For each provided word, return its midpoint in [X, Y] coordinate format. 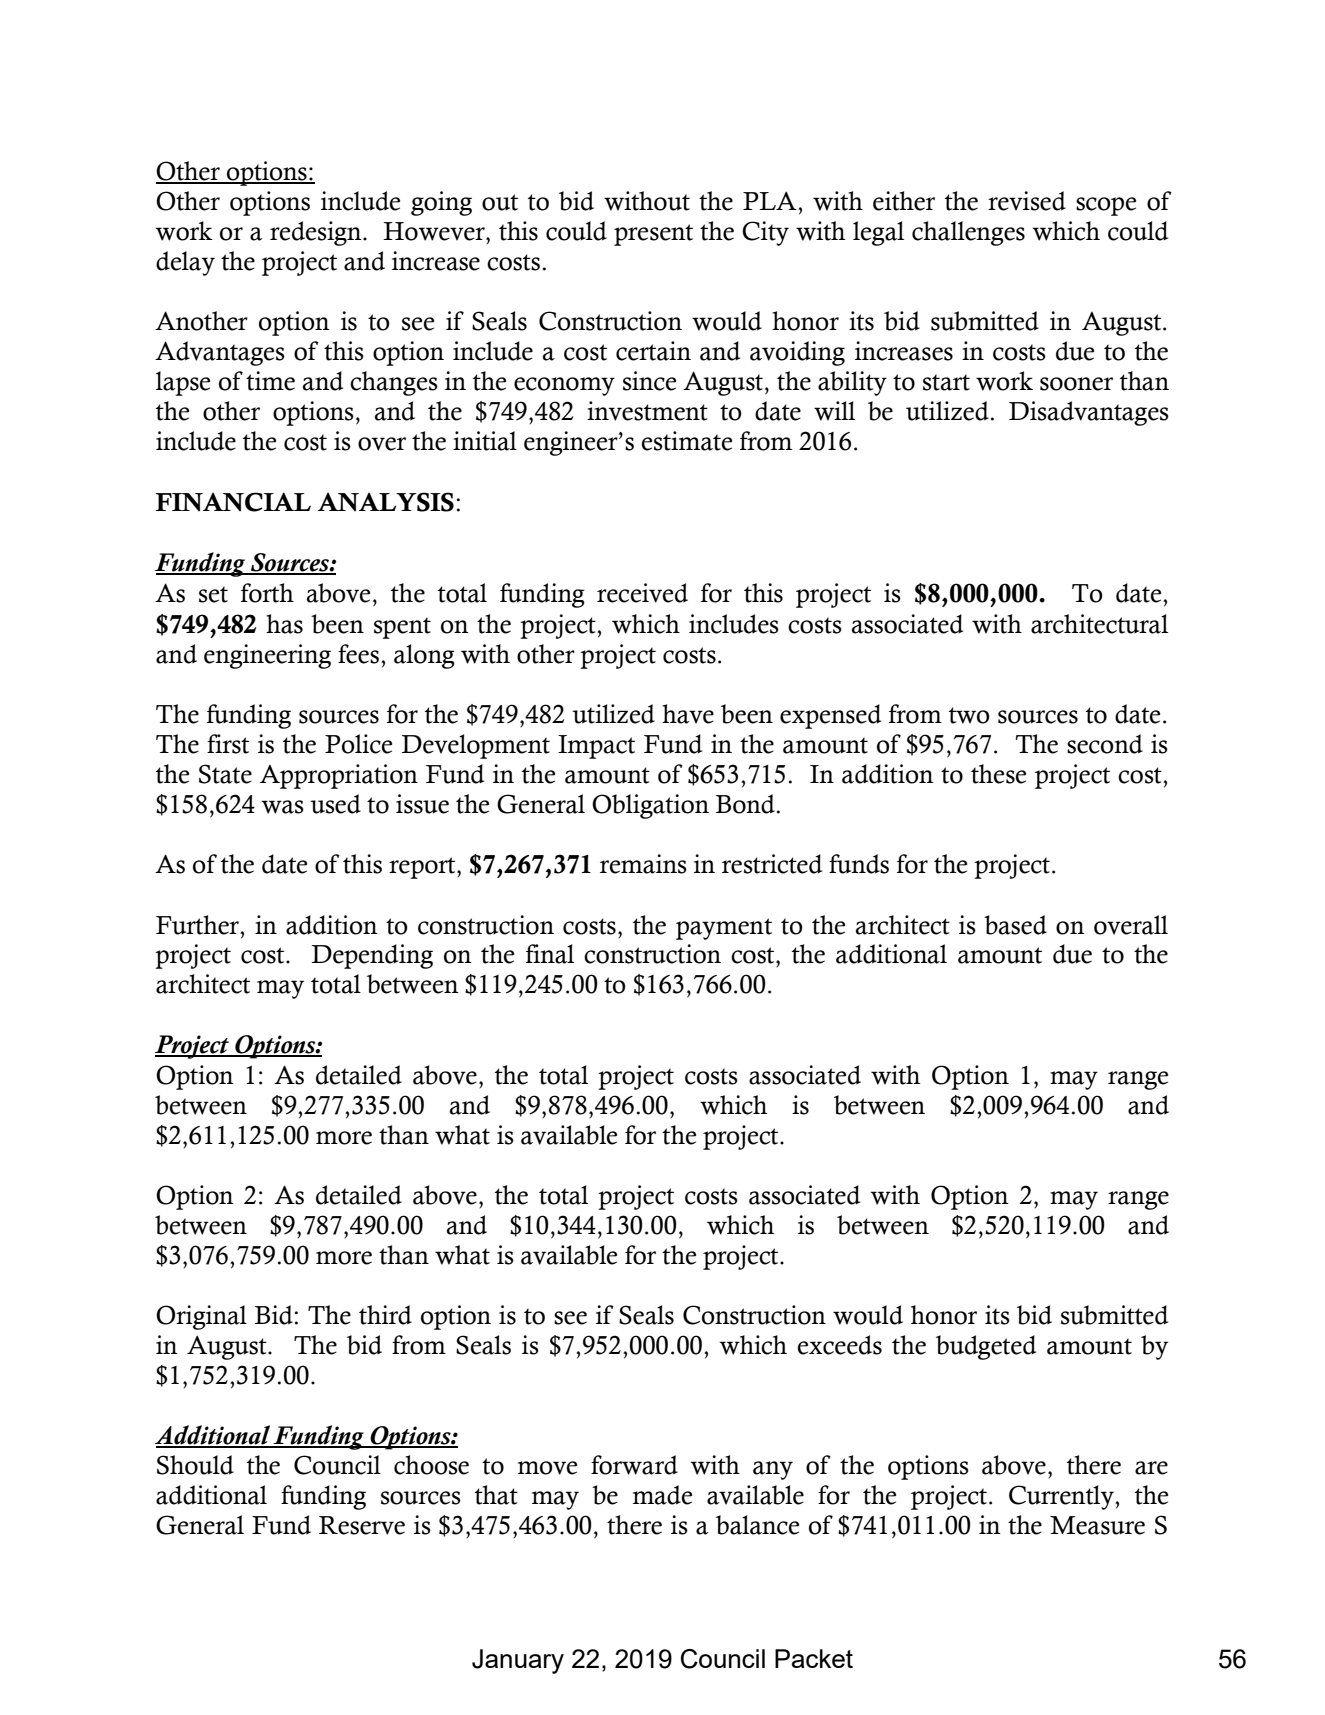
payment [724, 929]
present [653, 235]
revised [1027, 201]
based [1015, 925]
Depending [372, 956]
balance [757, 1525]
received [642, 593]
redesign [317, 233]
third [385, 1315]
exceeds [840, 1345]
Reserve [362, 1525]
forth [267, 593]
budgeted [986, 1347]
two [969, 715]
